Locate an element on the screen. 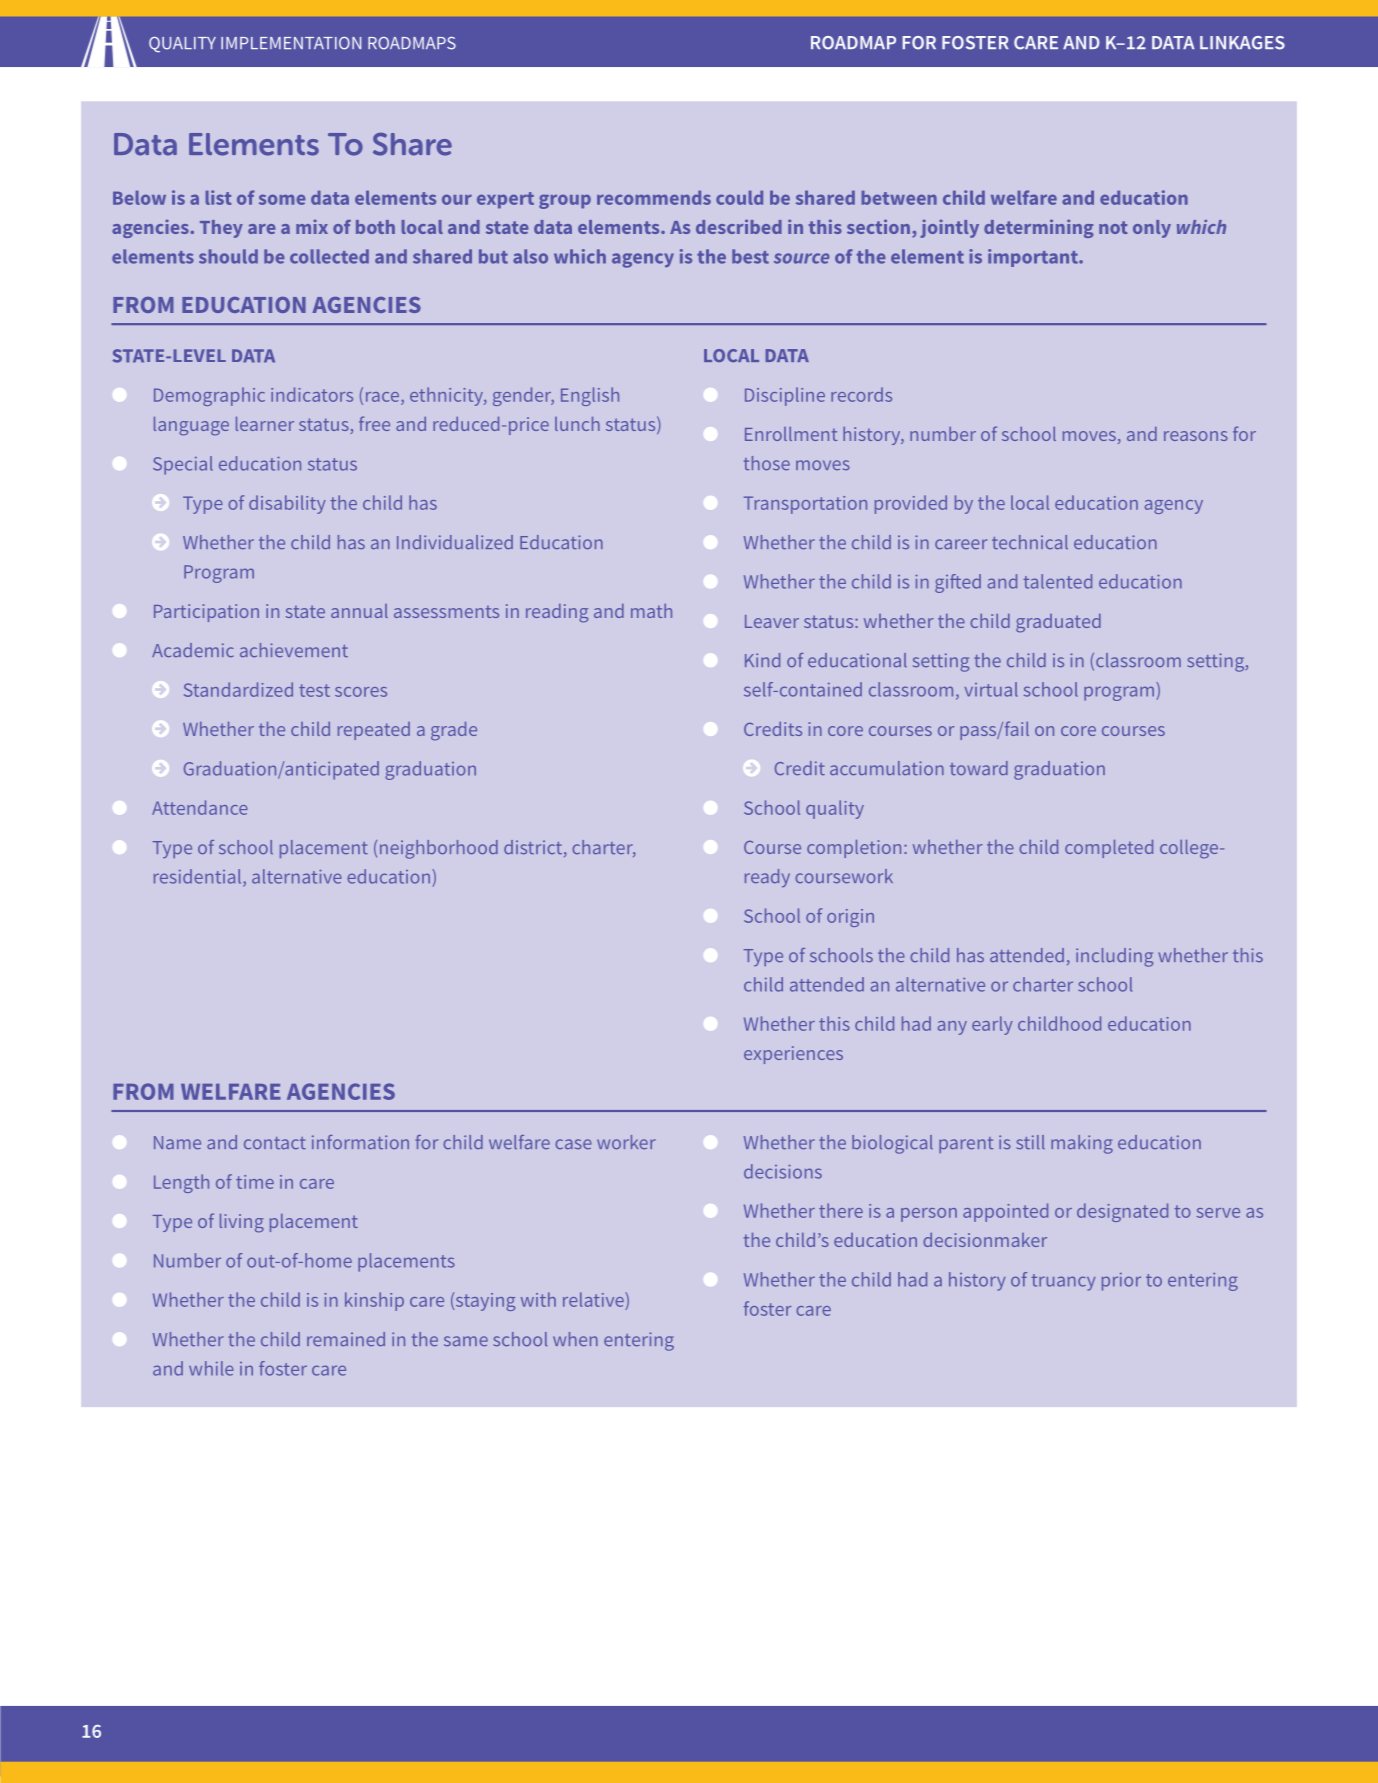  LINKAGES is located at coordinates (1242, 43).
